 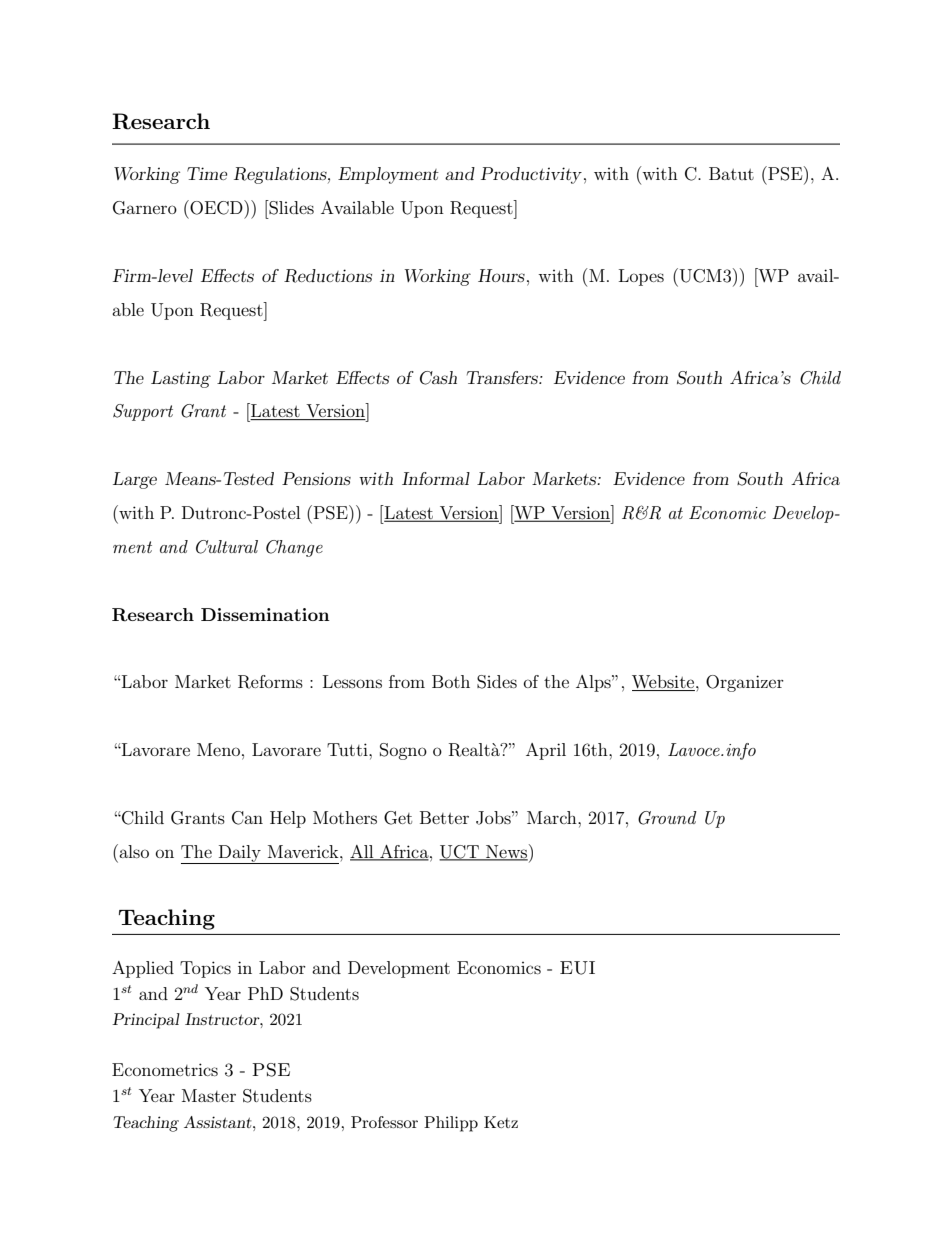 What do you see at coordinates (265, 614) in the screenshot?
I see `Dissemination` at bounding box center [265, 614].
